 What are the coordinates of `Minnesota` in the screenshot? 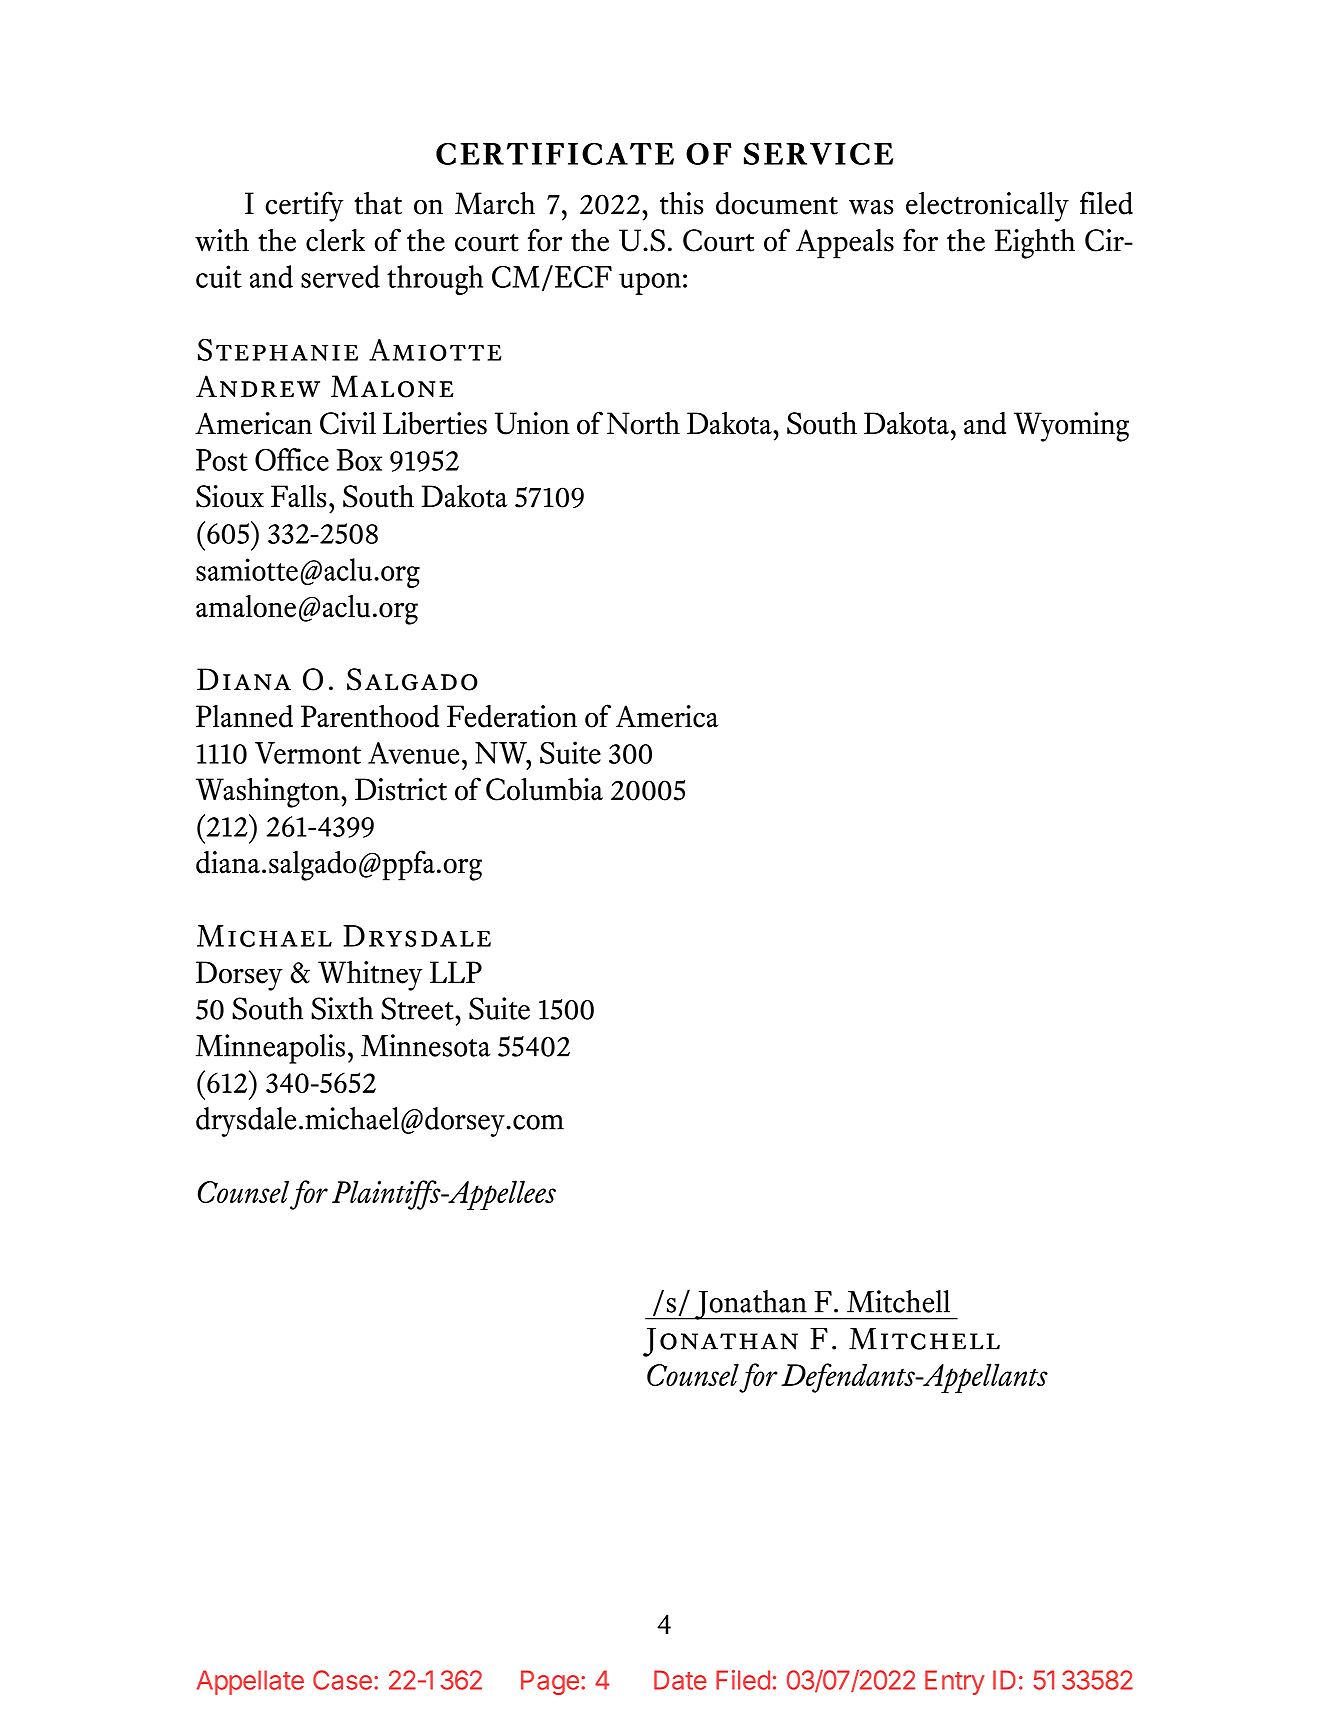 It's located at (425, 1045).
